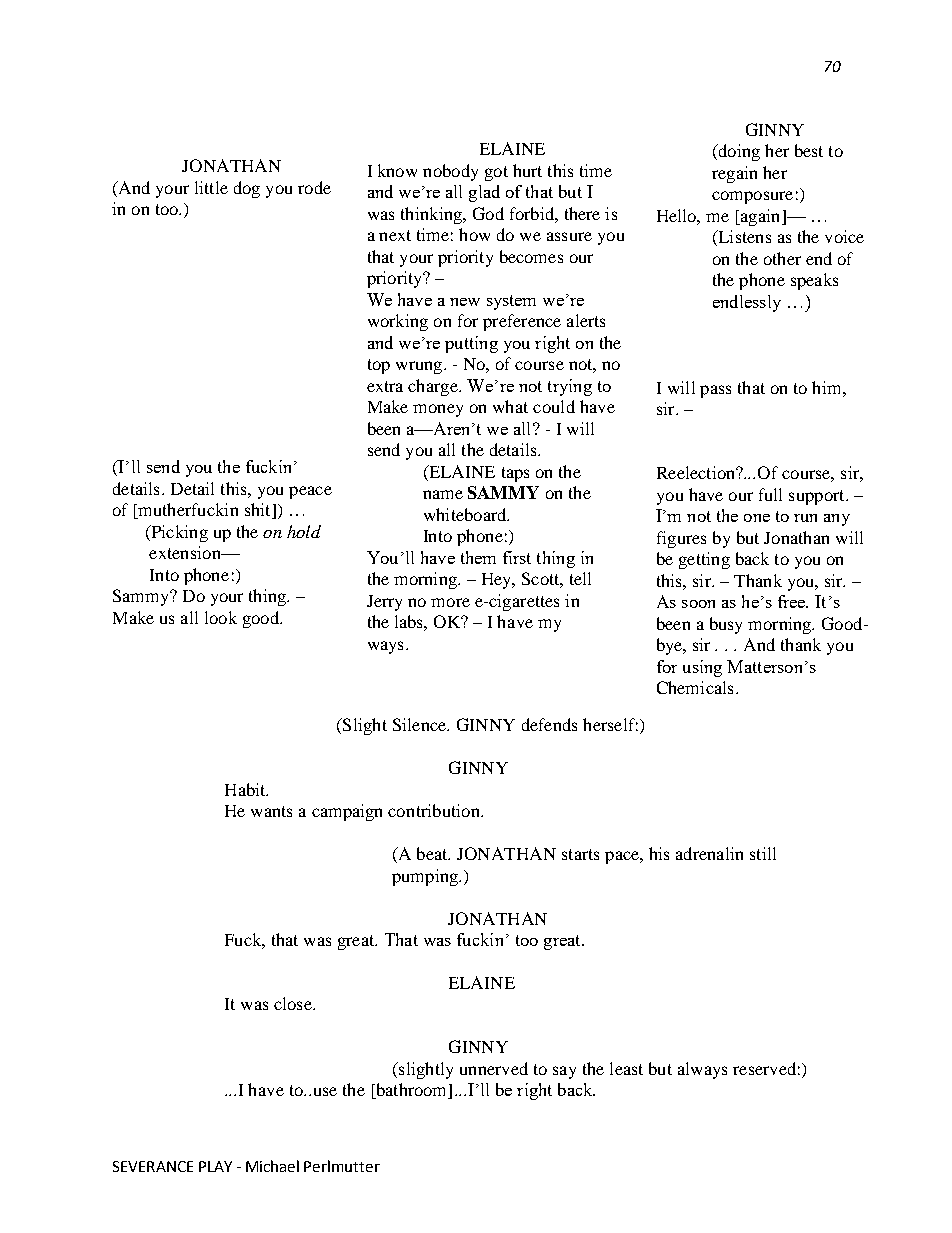  I want to click on least, so click(626, 1068).
